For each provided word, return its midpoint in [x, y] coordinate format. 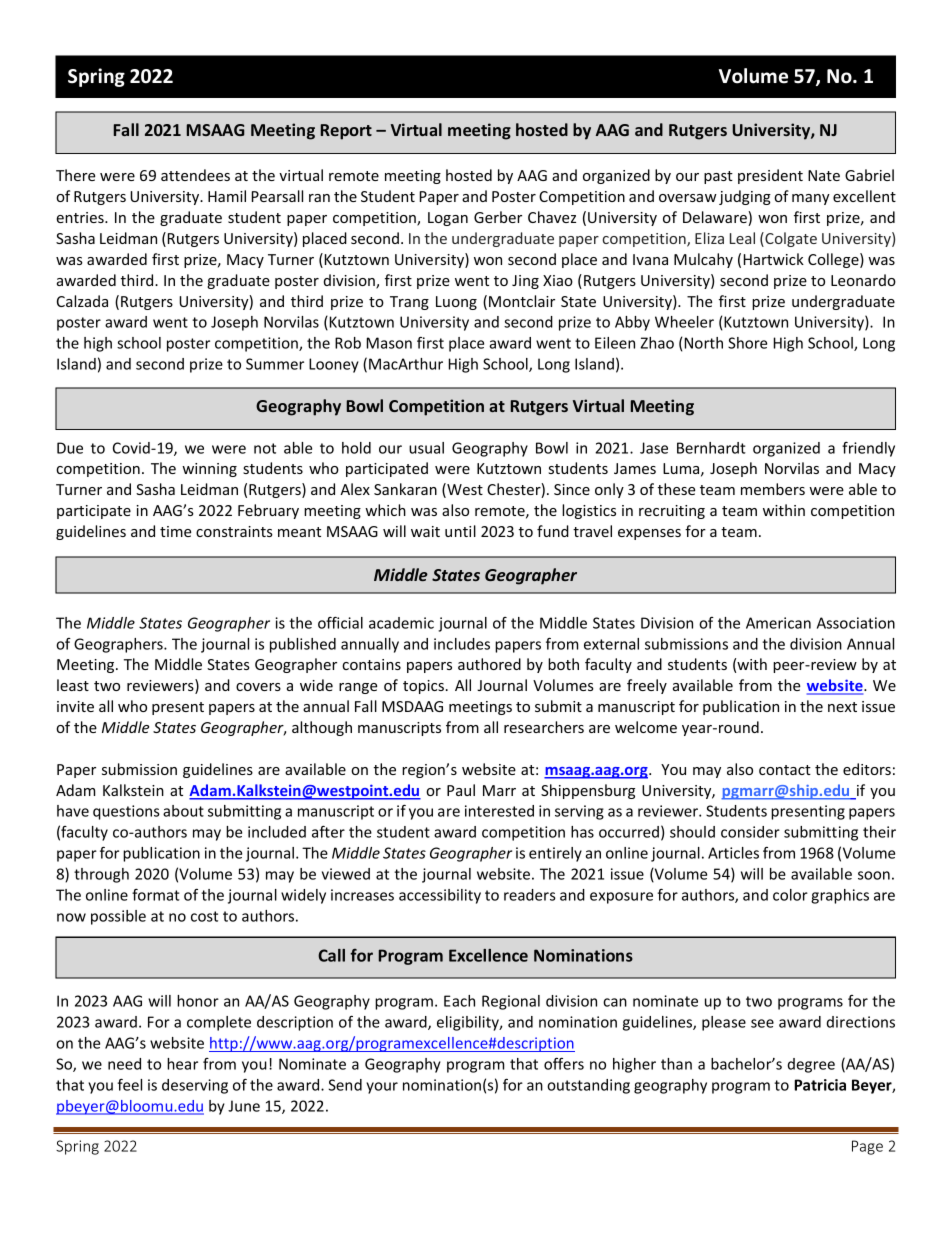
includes [462, 644]
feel [129, 1085]
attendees [195, 175]
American [778, 623]
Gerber [498, 217]
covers [258, 687]
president [770, 176]
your [382, 1088]
